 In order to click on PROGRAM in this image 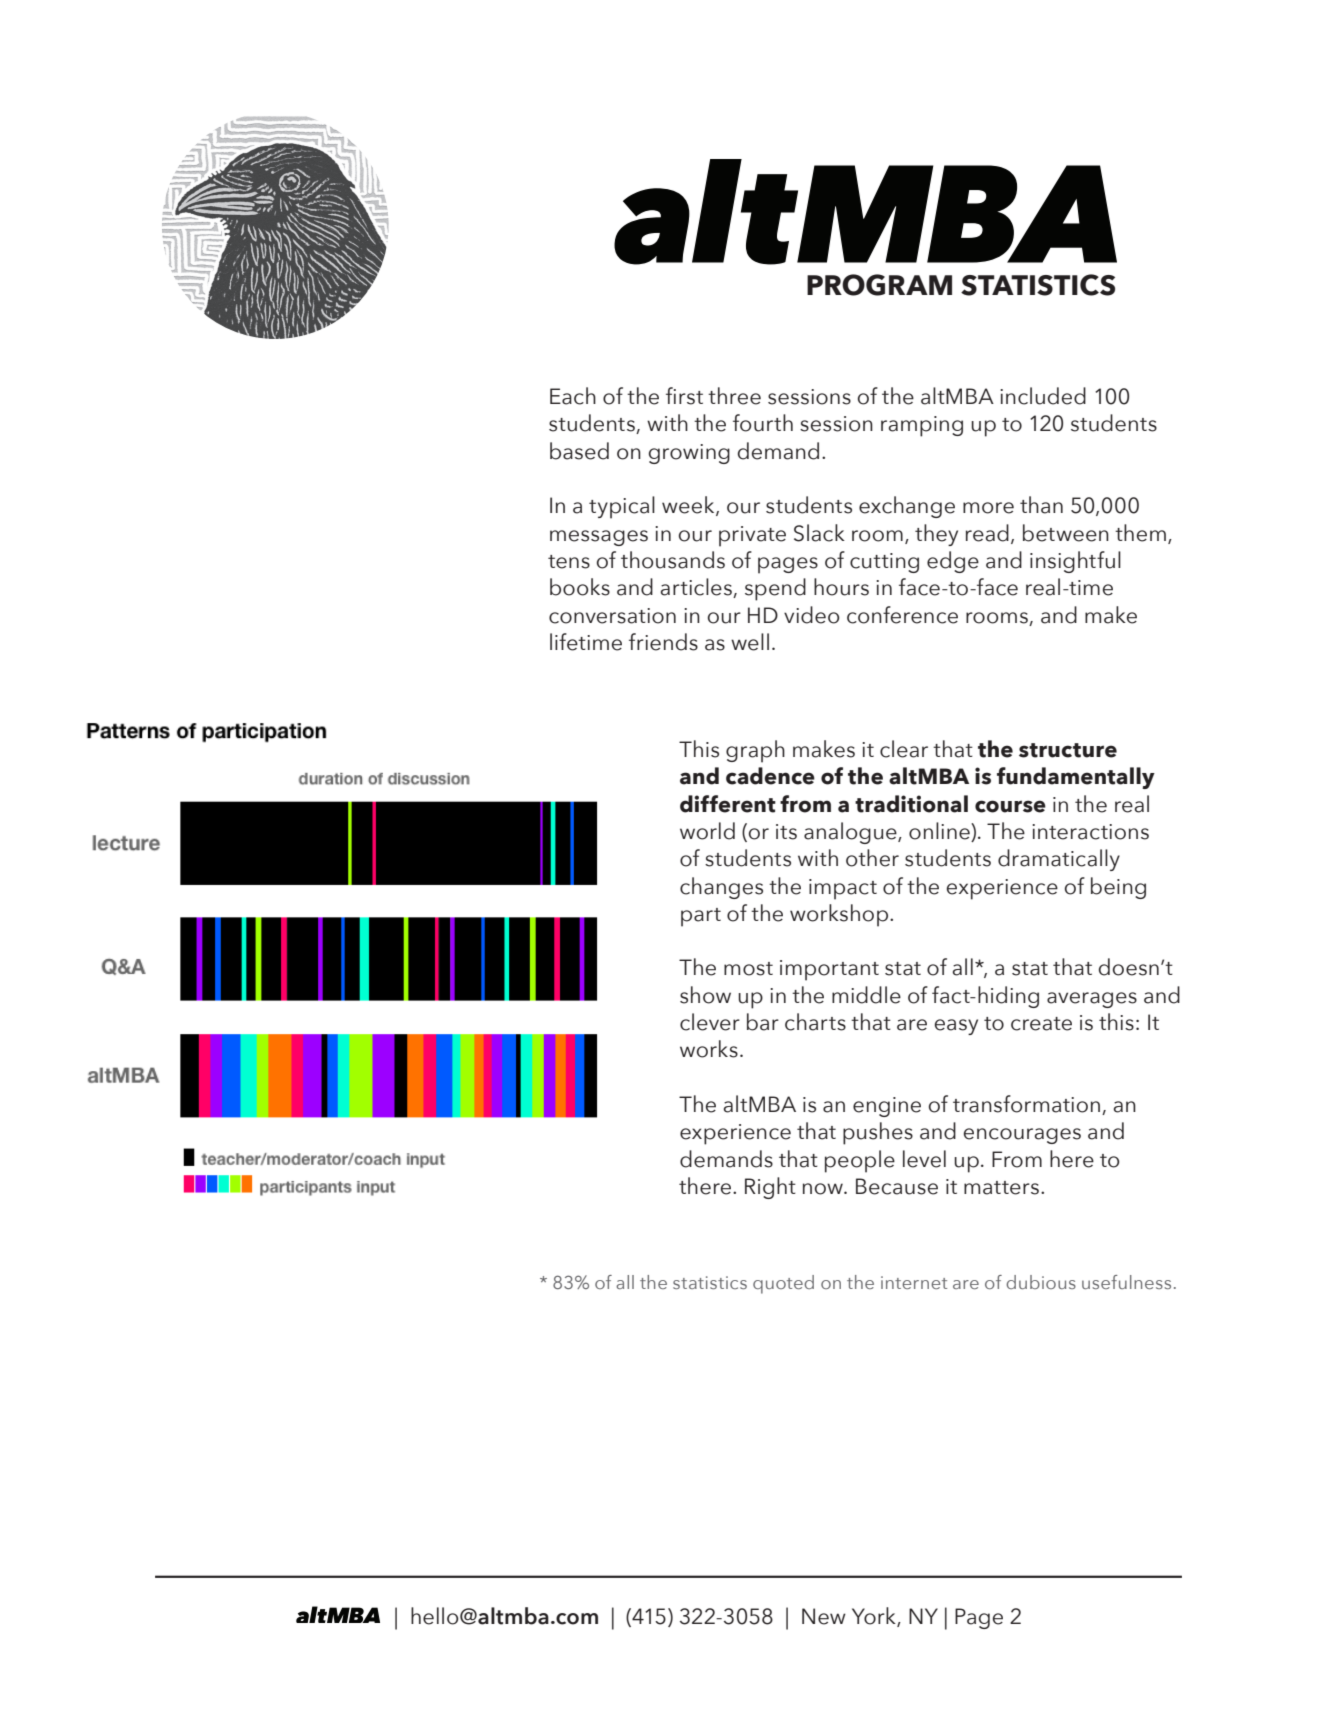, I will do `click(879, 285)`.
